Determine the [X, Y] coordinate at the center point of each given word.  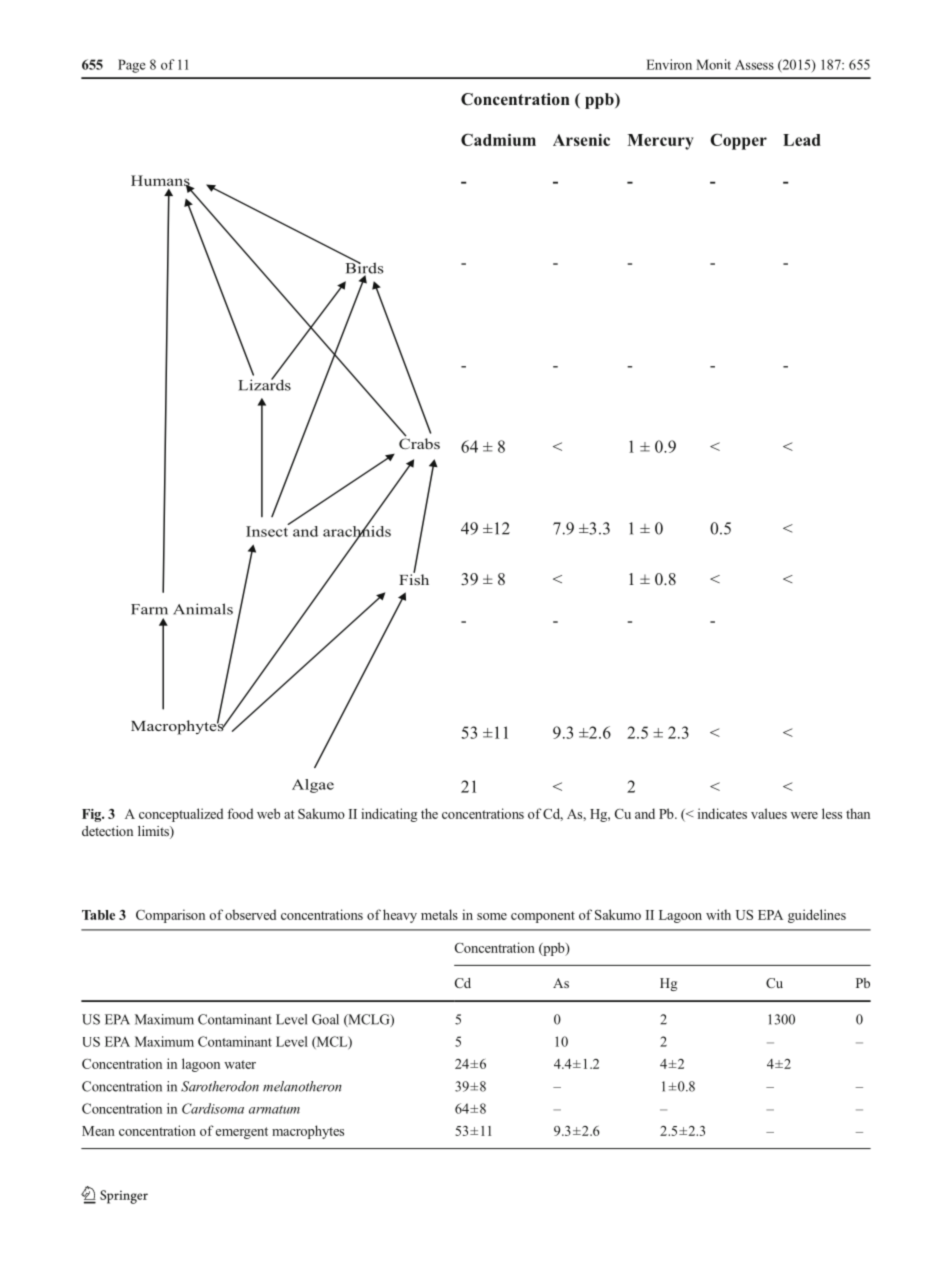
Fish [414, 578]
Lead [802, 140]
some [492, 916]
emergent [242, 1133]
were [804, 815]
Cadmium [498, 139]
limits [154, 832]
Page [132, 66]
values [769, 813]
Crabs [419, 442]
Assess [754, 65]
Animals [203, 609]
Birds [365, 268]
